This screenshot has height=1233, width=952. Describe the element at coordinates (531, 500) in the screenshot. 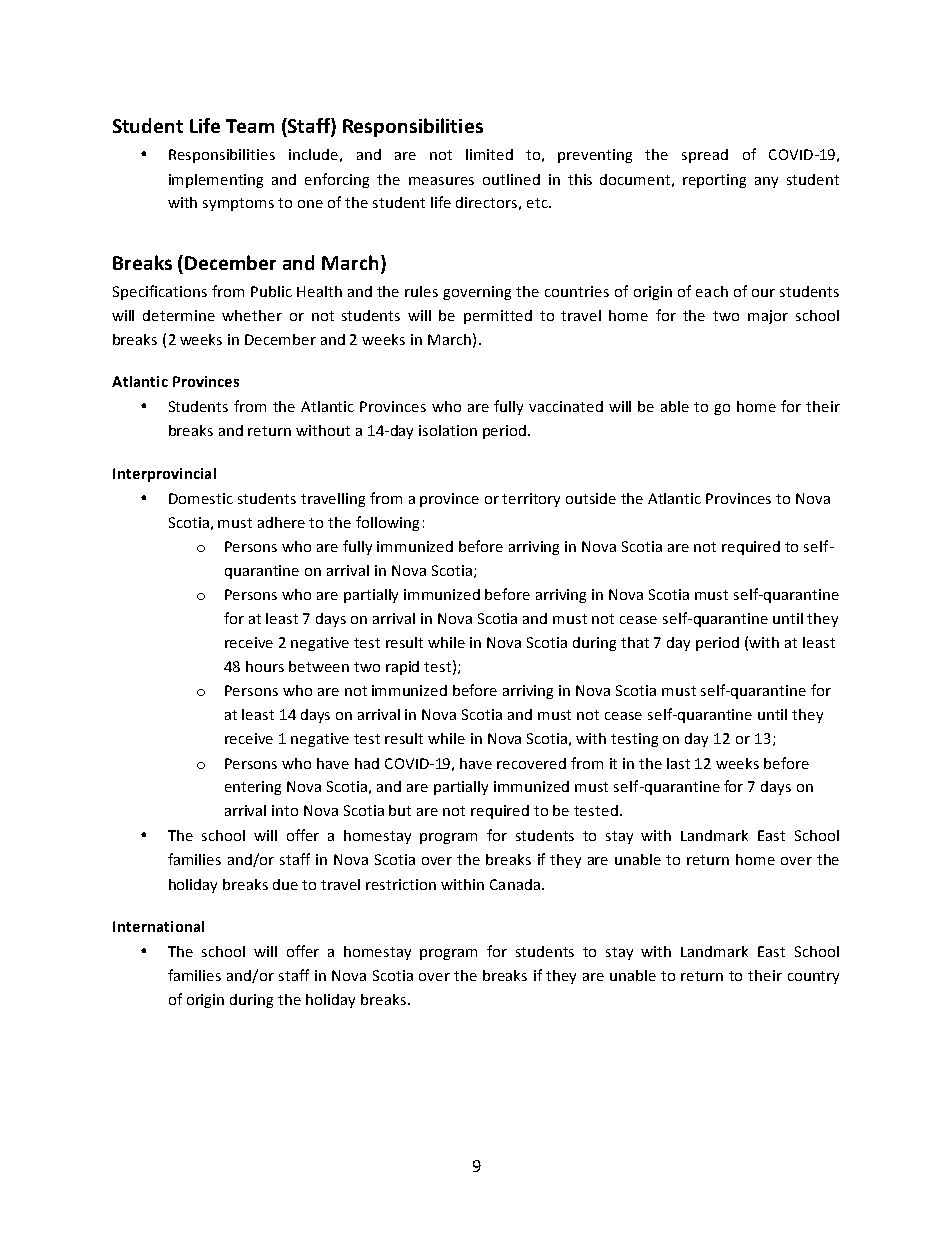

I see `territory` at that location.
